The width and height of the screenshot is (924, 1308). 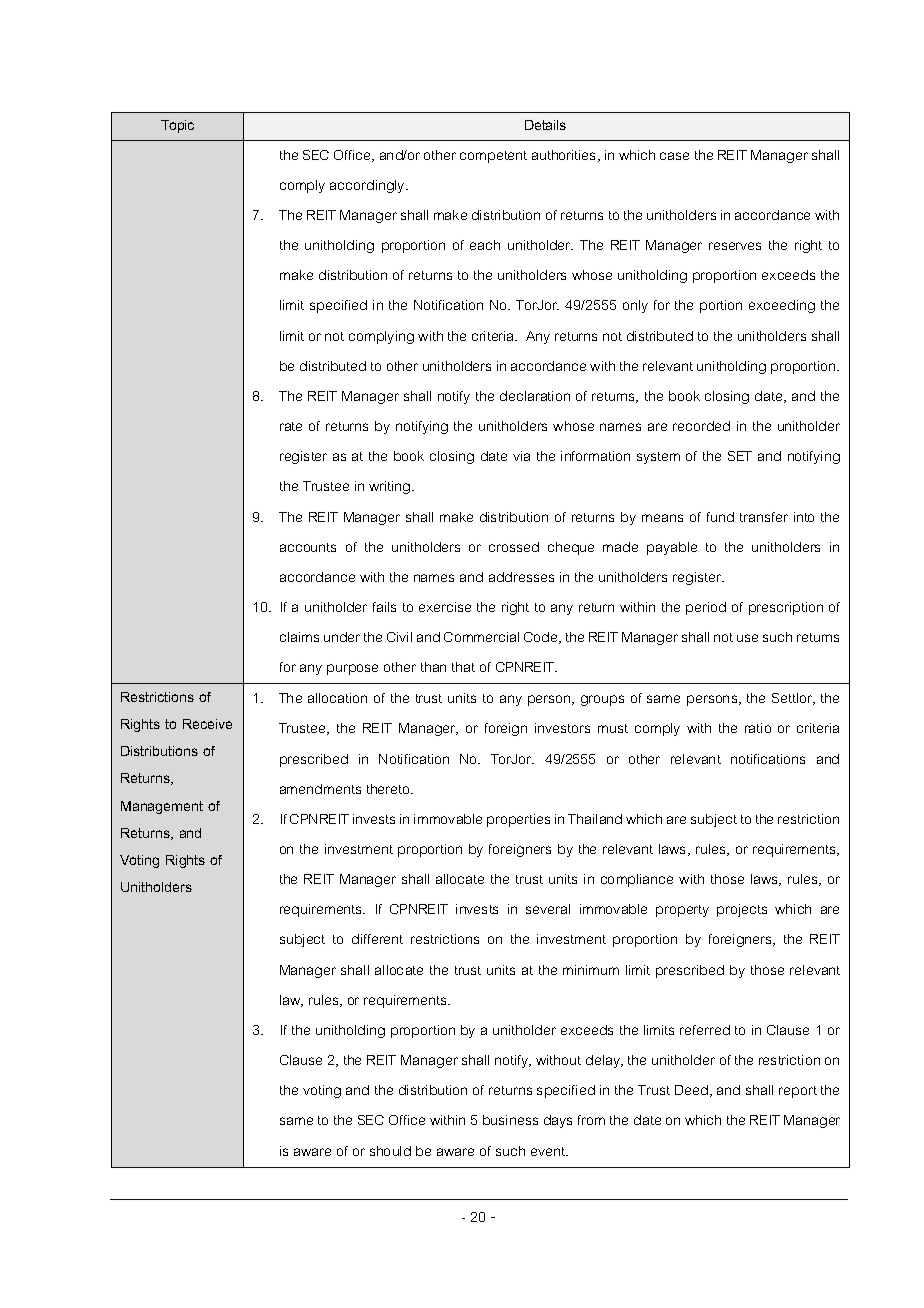 I want to click on Thailand, so click(x=595, y=819).
